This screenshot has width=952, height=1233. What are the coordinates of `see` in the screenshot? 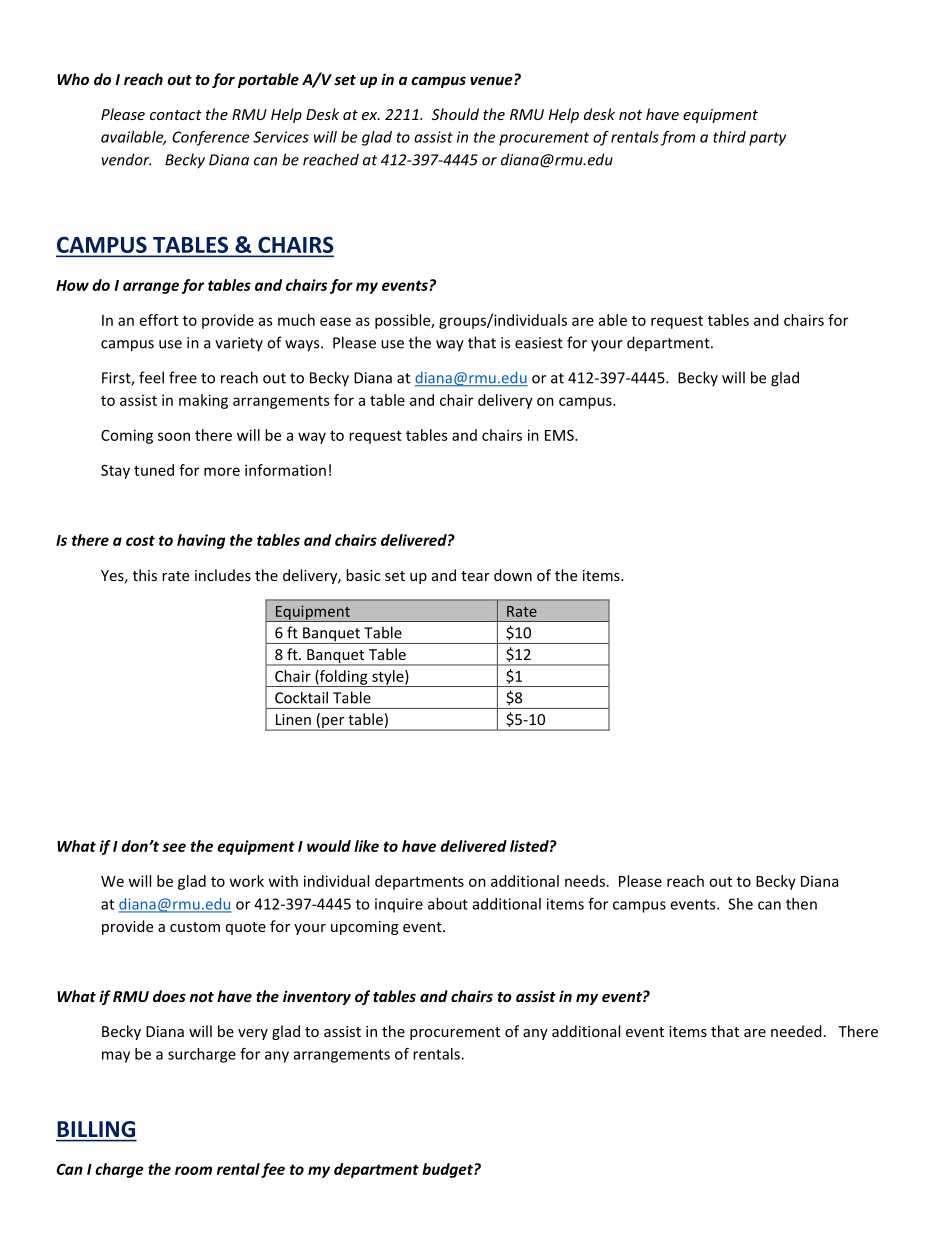 It's located at (174, 847).
